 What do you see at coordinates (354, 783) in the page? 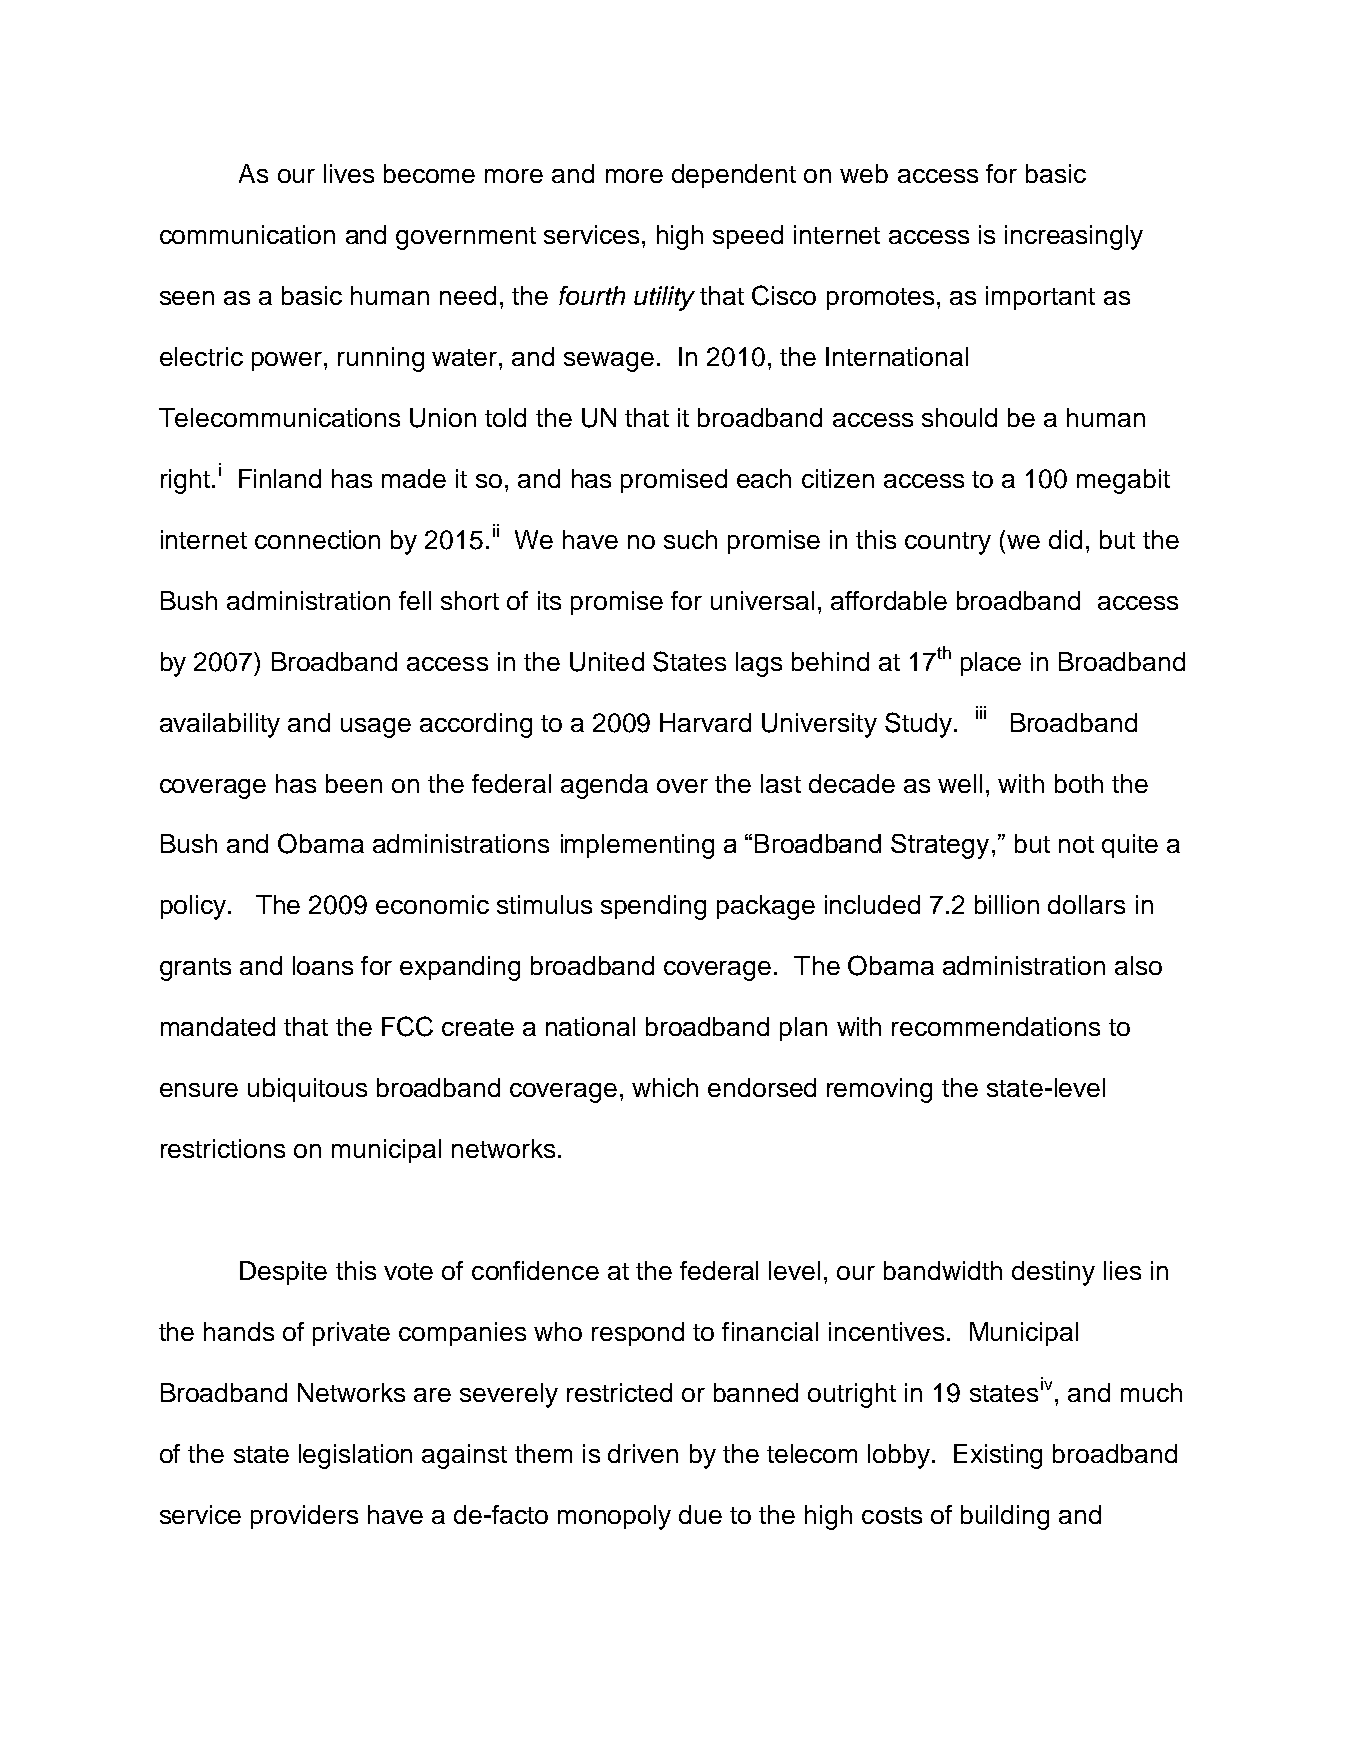
I see `been` at bounding box center [354, 783].
